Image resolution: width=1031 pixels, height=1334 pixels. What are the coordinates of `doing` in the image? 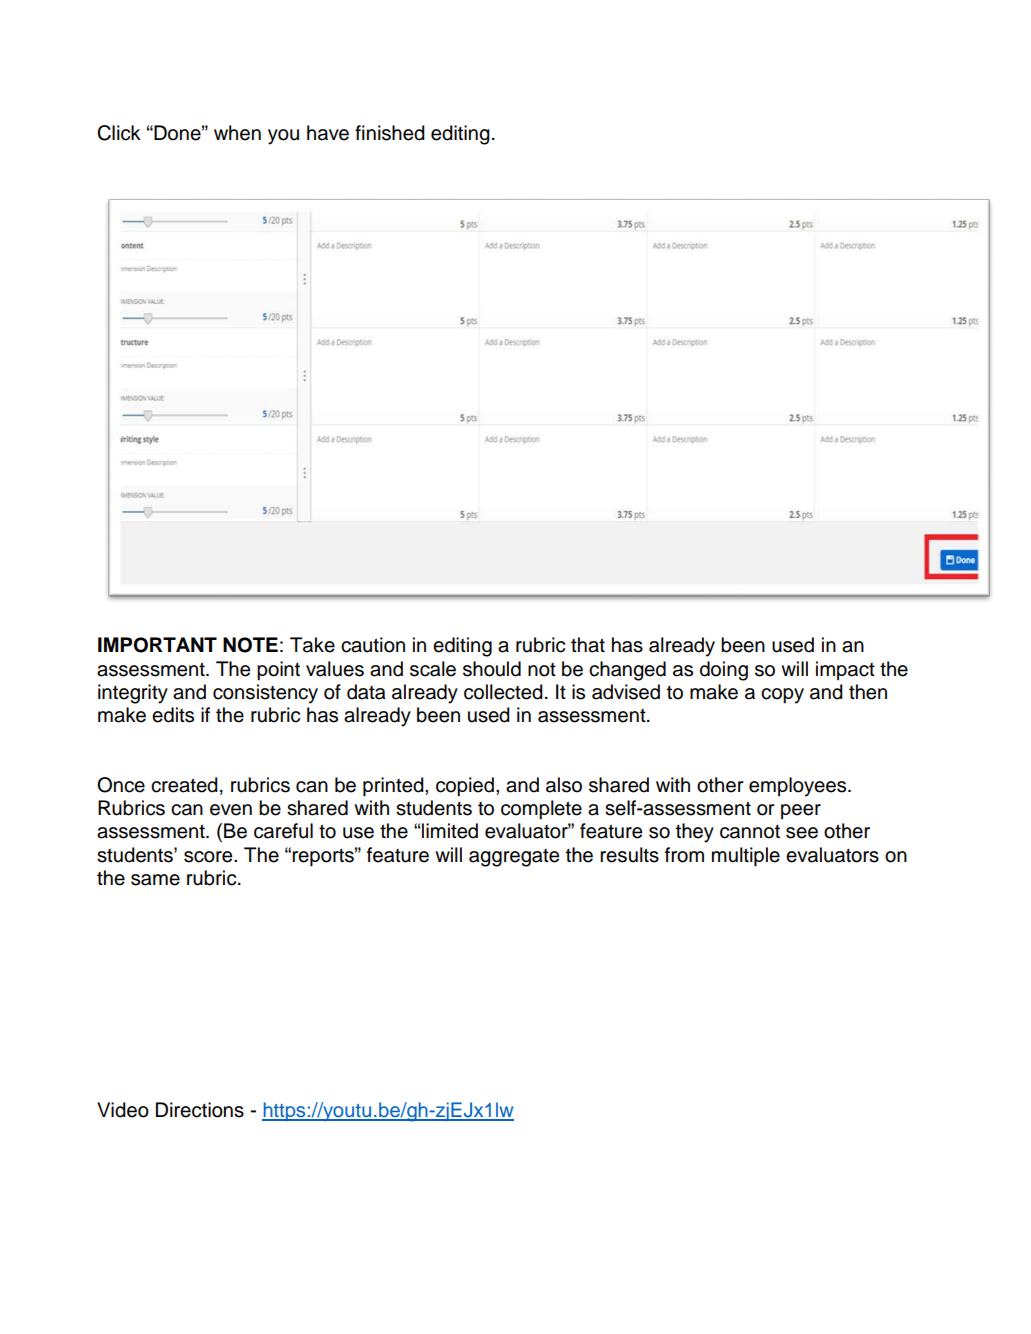 It's located at (724, 671).
